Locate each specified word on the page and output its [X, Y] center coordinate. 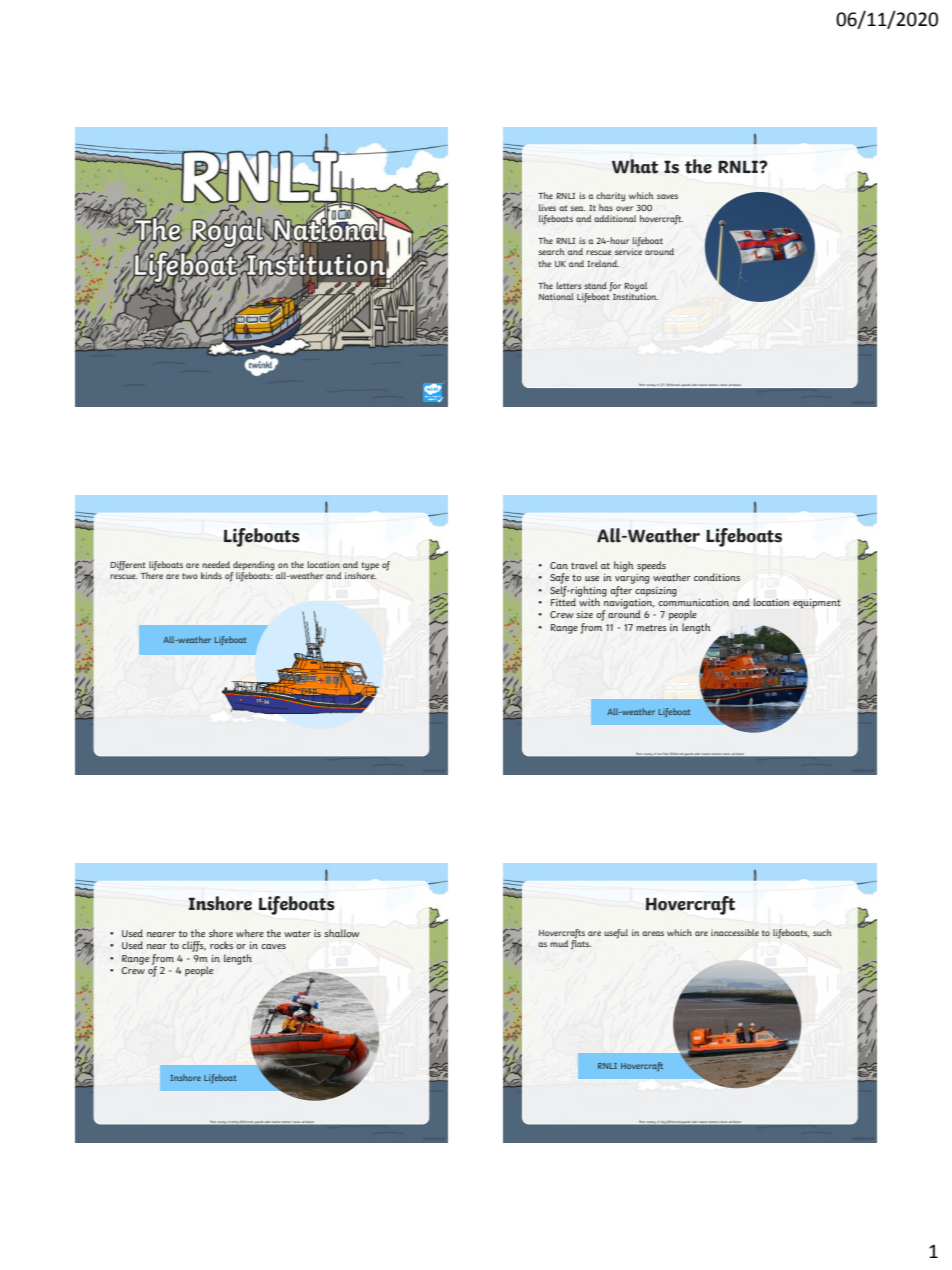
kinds [211, 575]
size [584, 614]
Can [559, 565]
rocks [221, 945]
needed [216, 564]
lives [547, 207]
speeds [651, 566]
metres [651, 628]
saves [667, 196]
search [551, 251]
